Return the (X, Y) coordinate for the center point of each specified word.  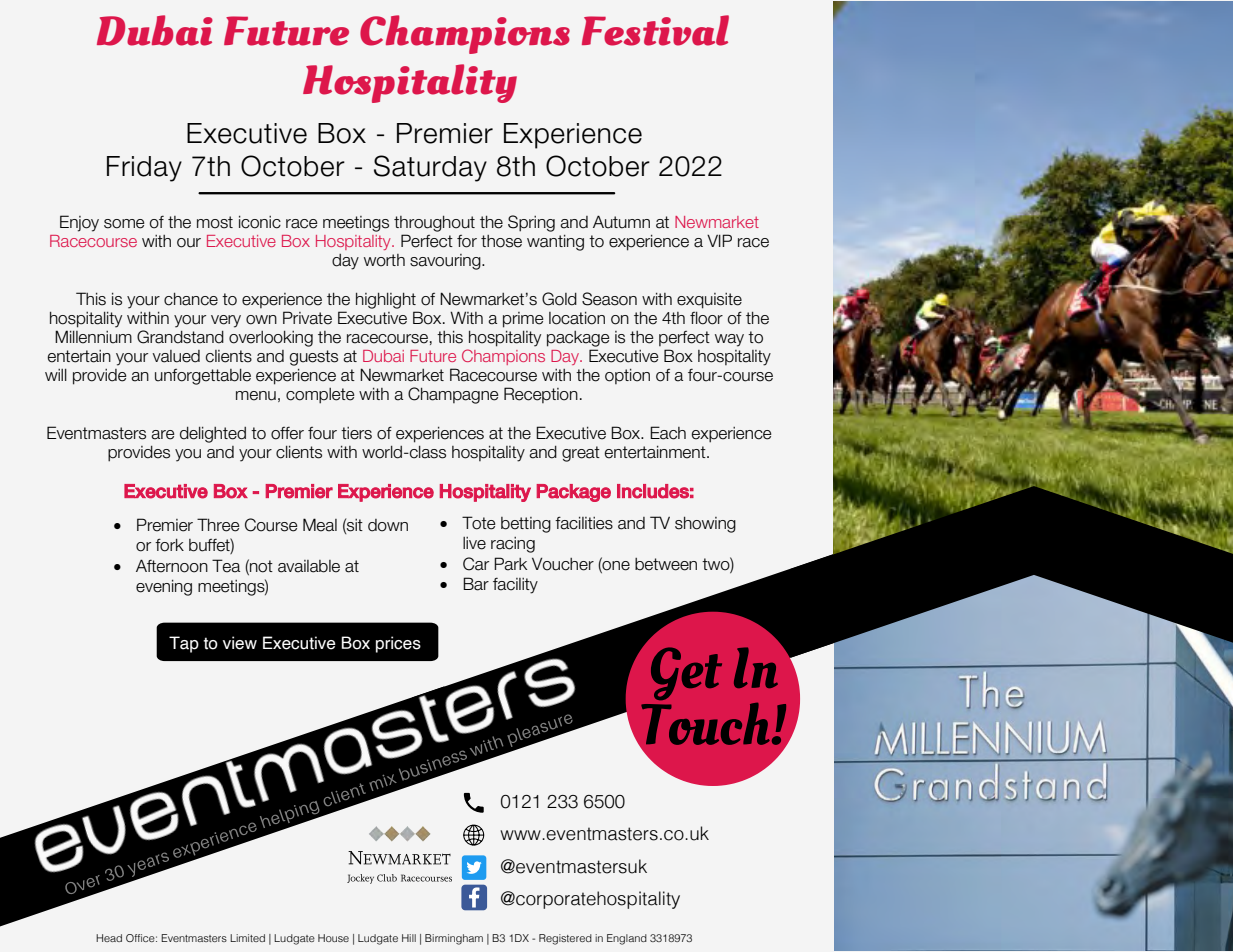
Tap (184, 644)
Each (668, 433)
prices (398, 644)
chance (191, 299)
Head (109, 938)
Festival (655, 30)
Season (609, 299)
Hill (409, 938)
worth (384, 260)
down (388, 525)
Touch (704, 723)
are (163, 435)
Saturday (430, 168)
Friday (144, 169)
